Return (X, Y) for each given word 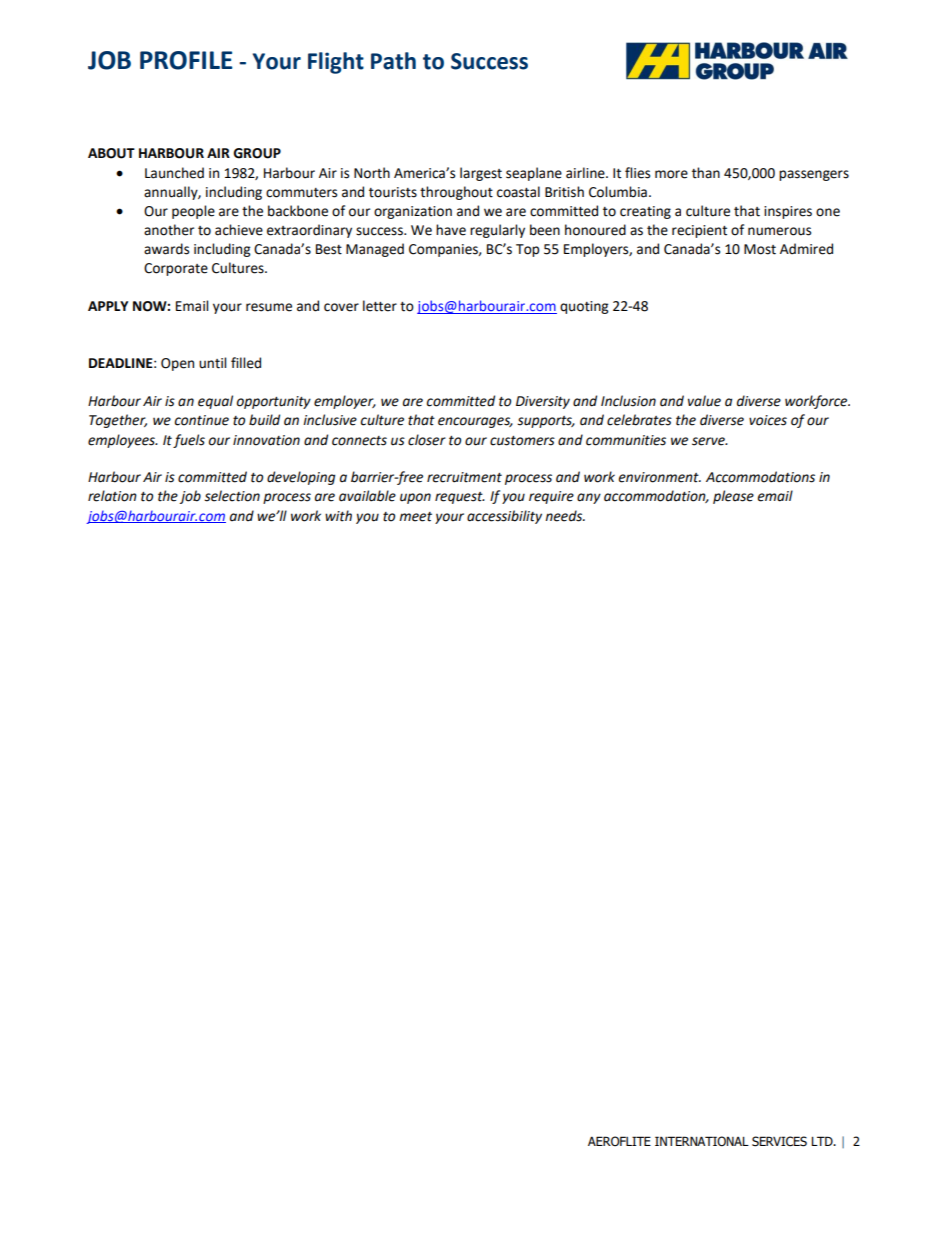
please (733, 497)
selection (232, 496)
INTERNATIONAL (702, 1141)
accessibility (504, 517)
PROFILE (186, 60)
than (706, 173)
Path (393, 61)
